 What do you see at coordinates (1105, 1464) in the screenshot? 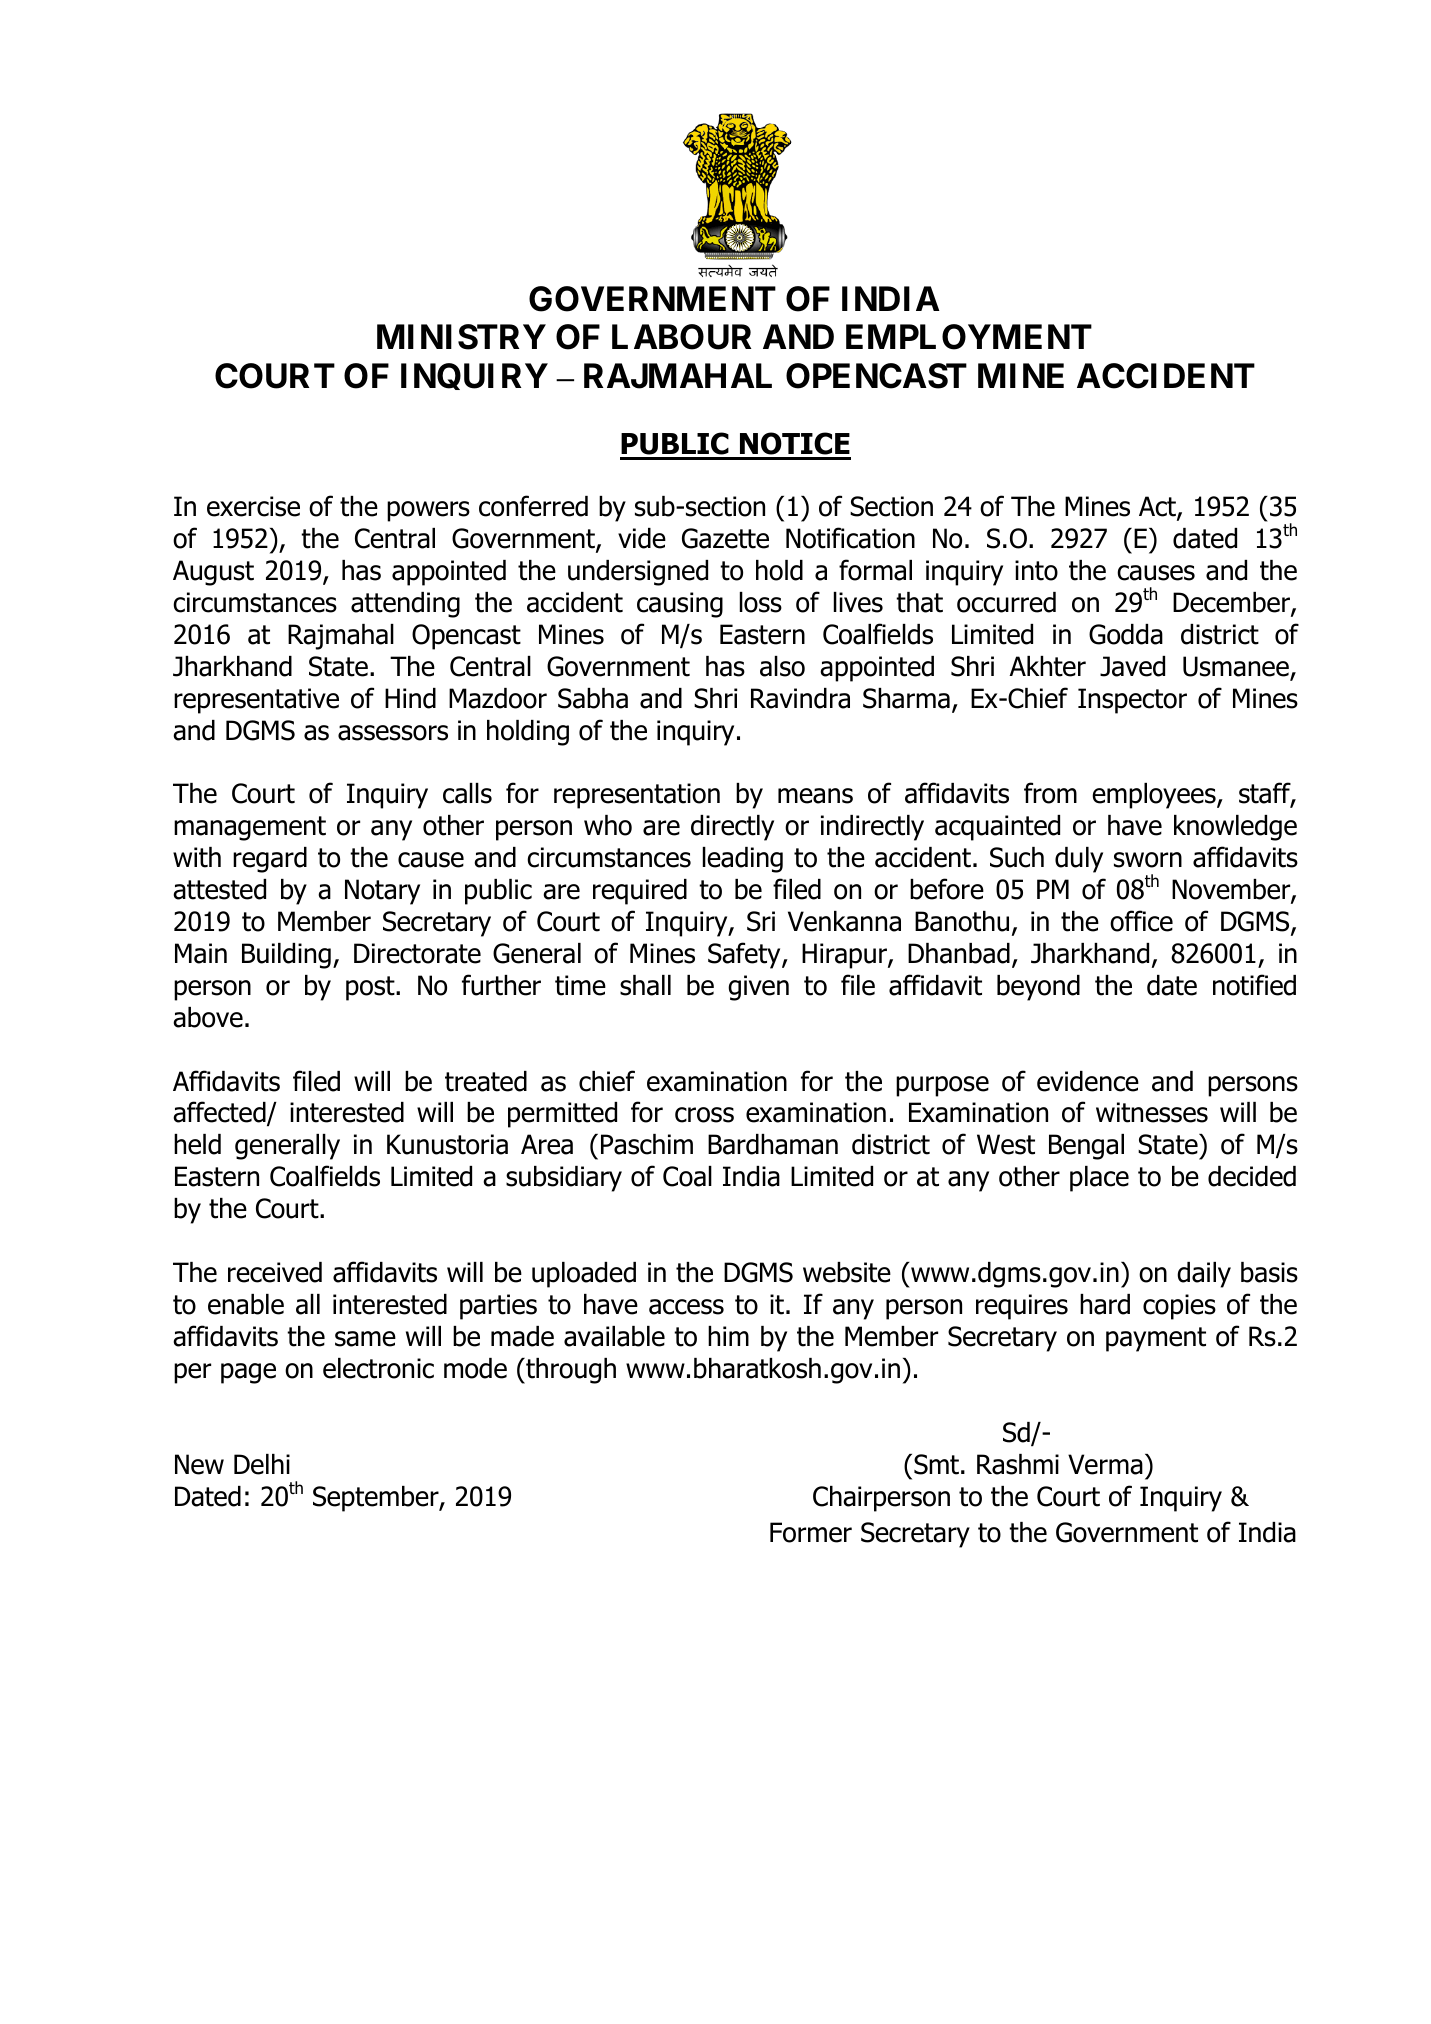
I see `Verma` at bounding box center [1105, 1464].
